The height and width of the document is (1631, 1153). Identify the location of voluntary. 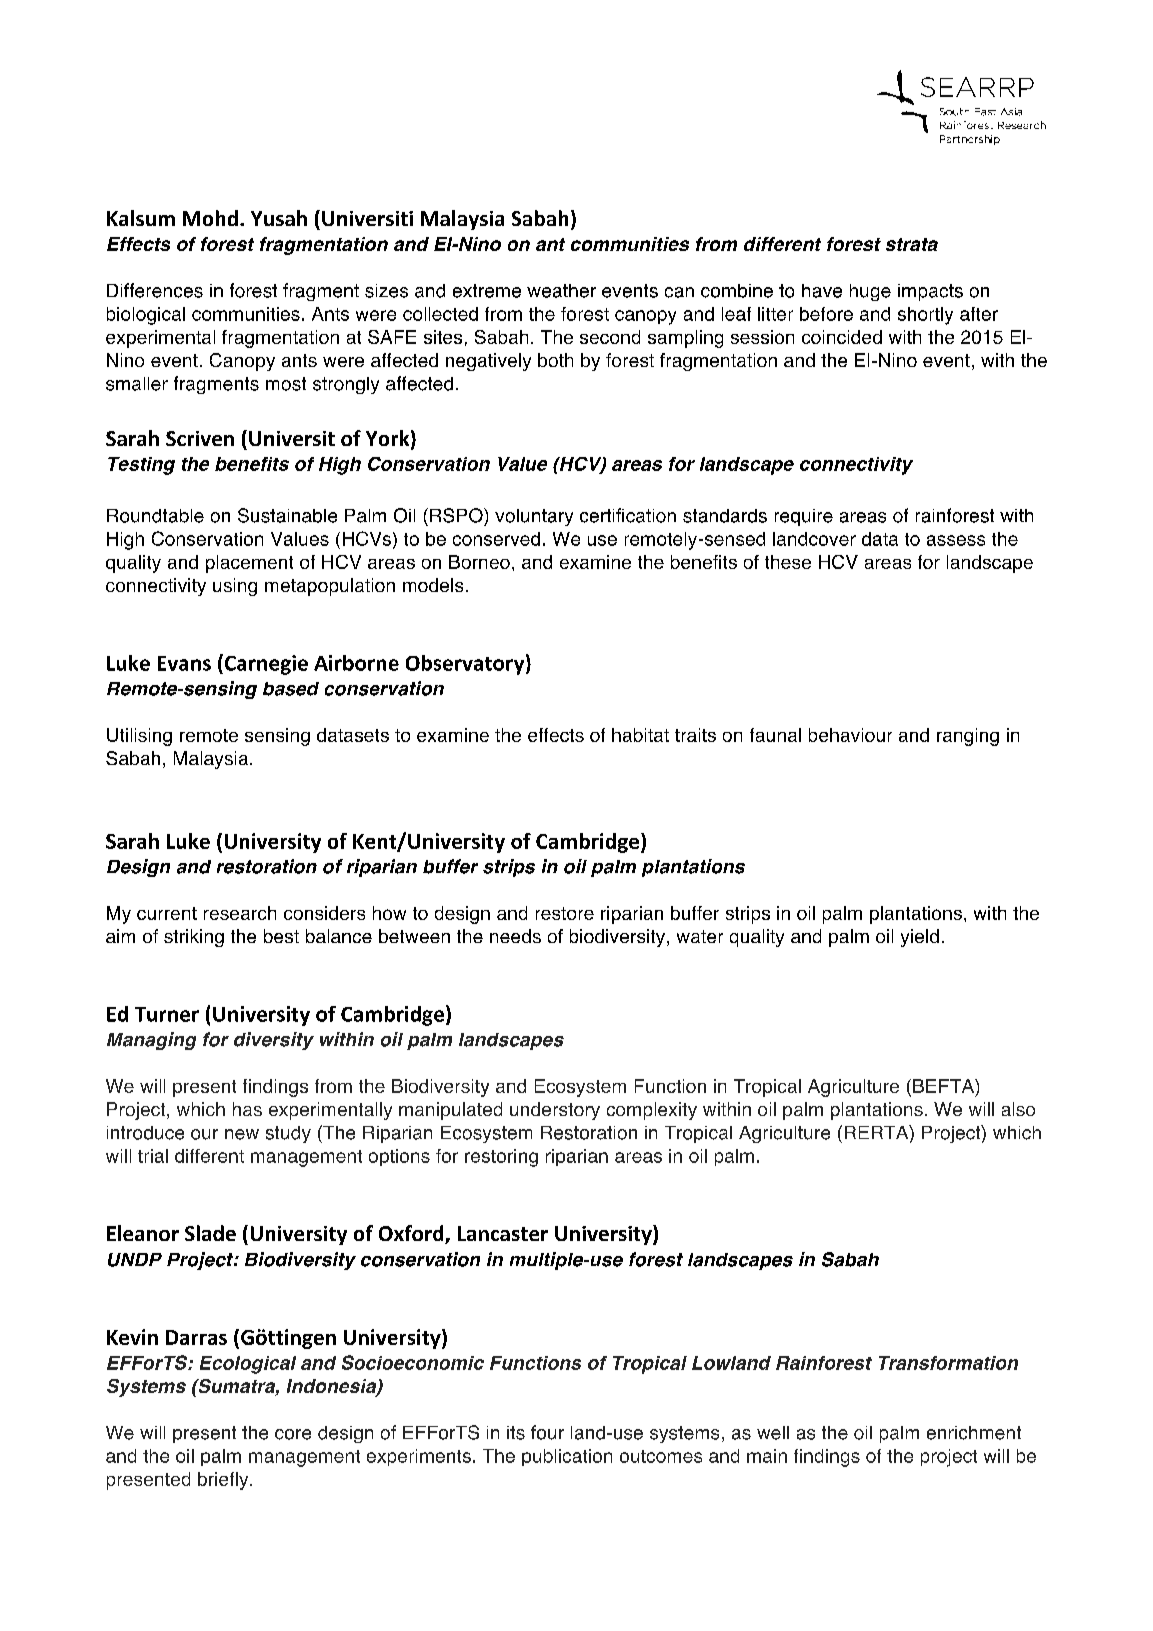
(534, 517).
